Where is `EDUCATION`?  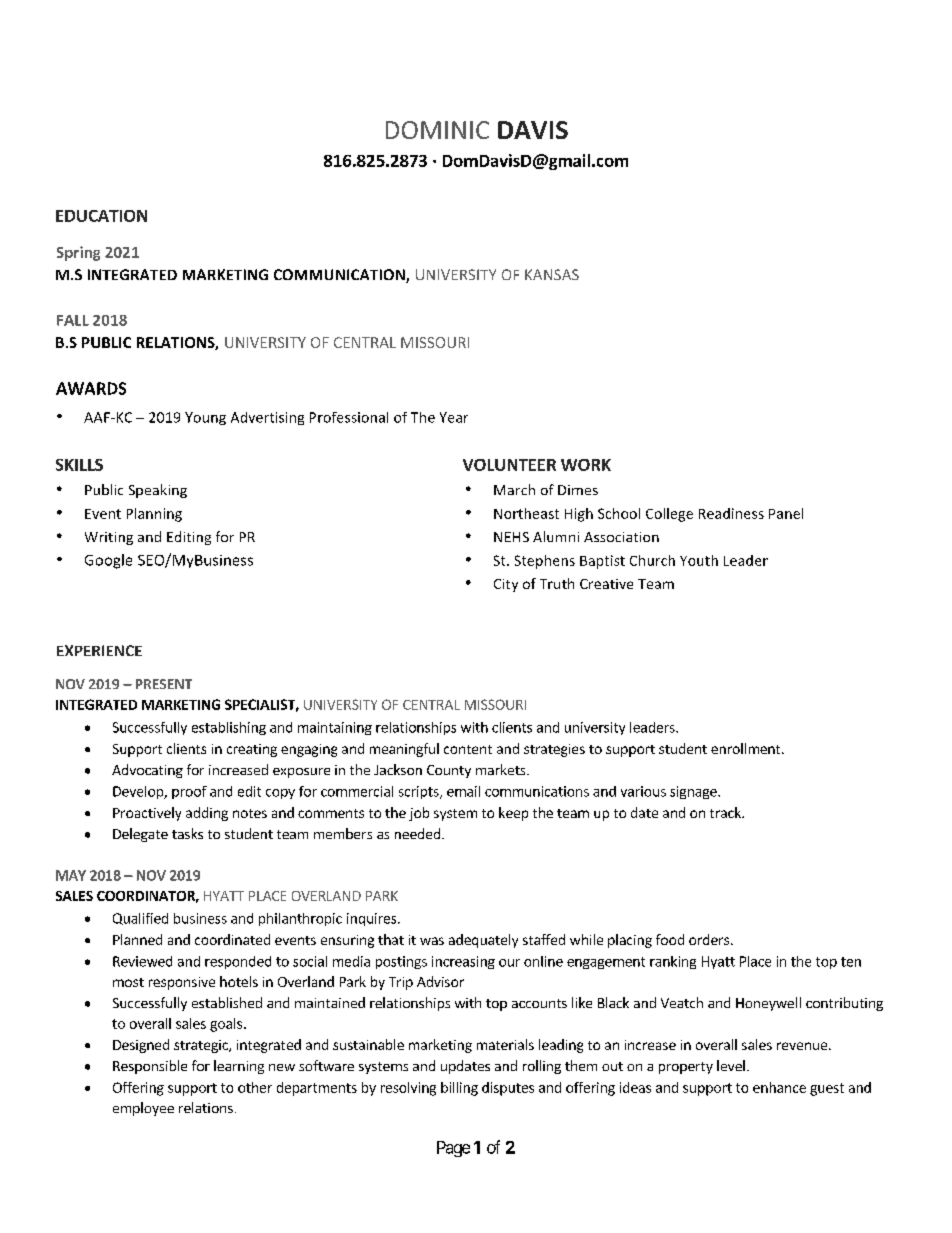 EDUCATION is located at coordinates (101, 216).
